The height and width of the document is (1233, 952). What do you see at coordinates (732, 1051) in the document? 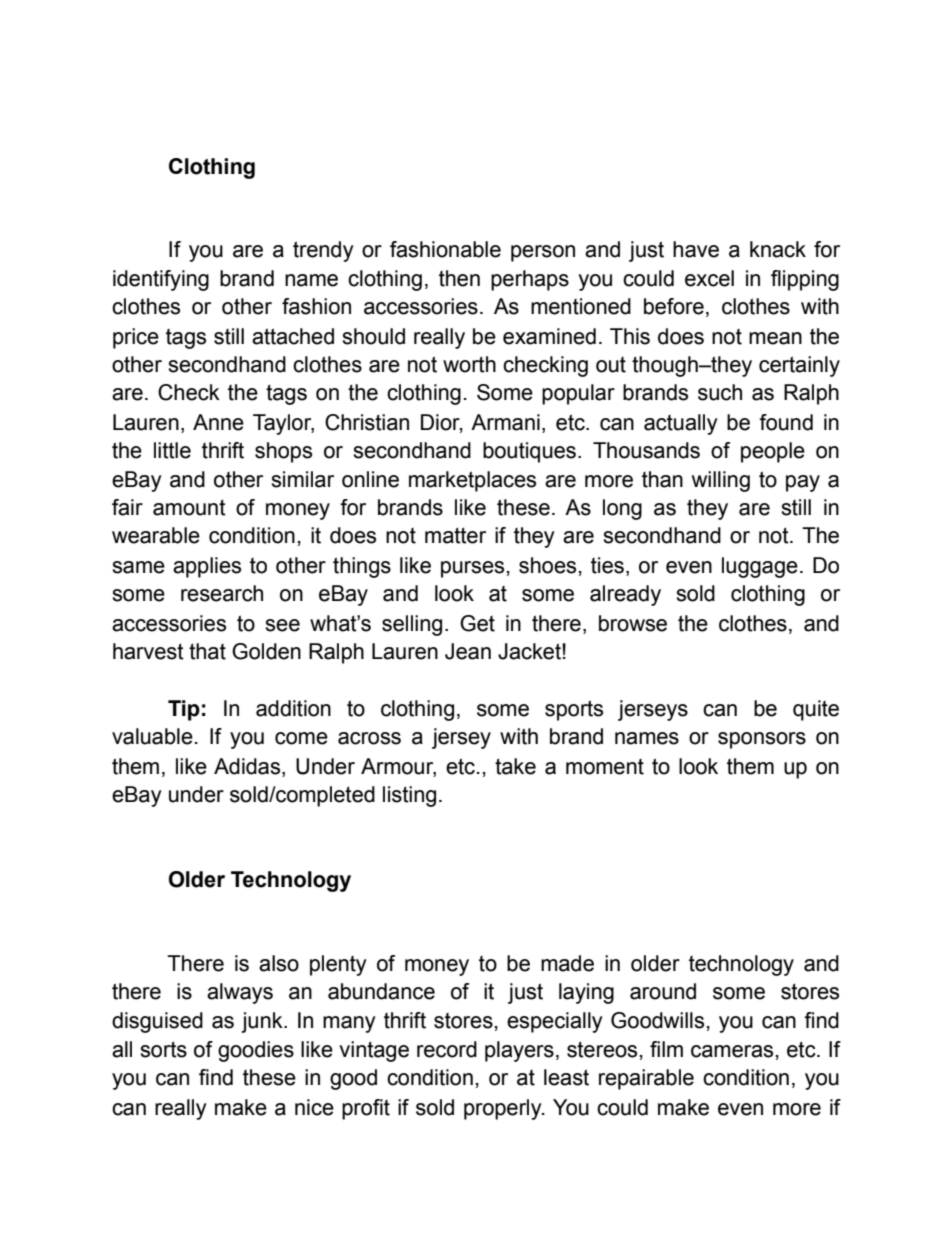
I see `cameras` at bounding box center [732, 1051].
